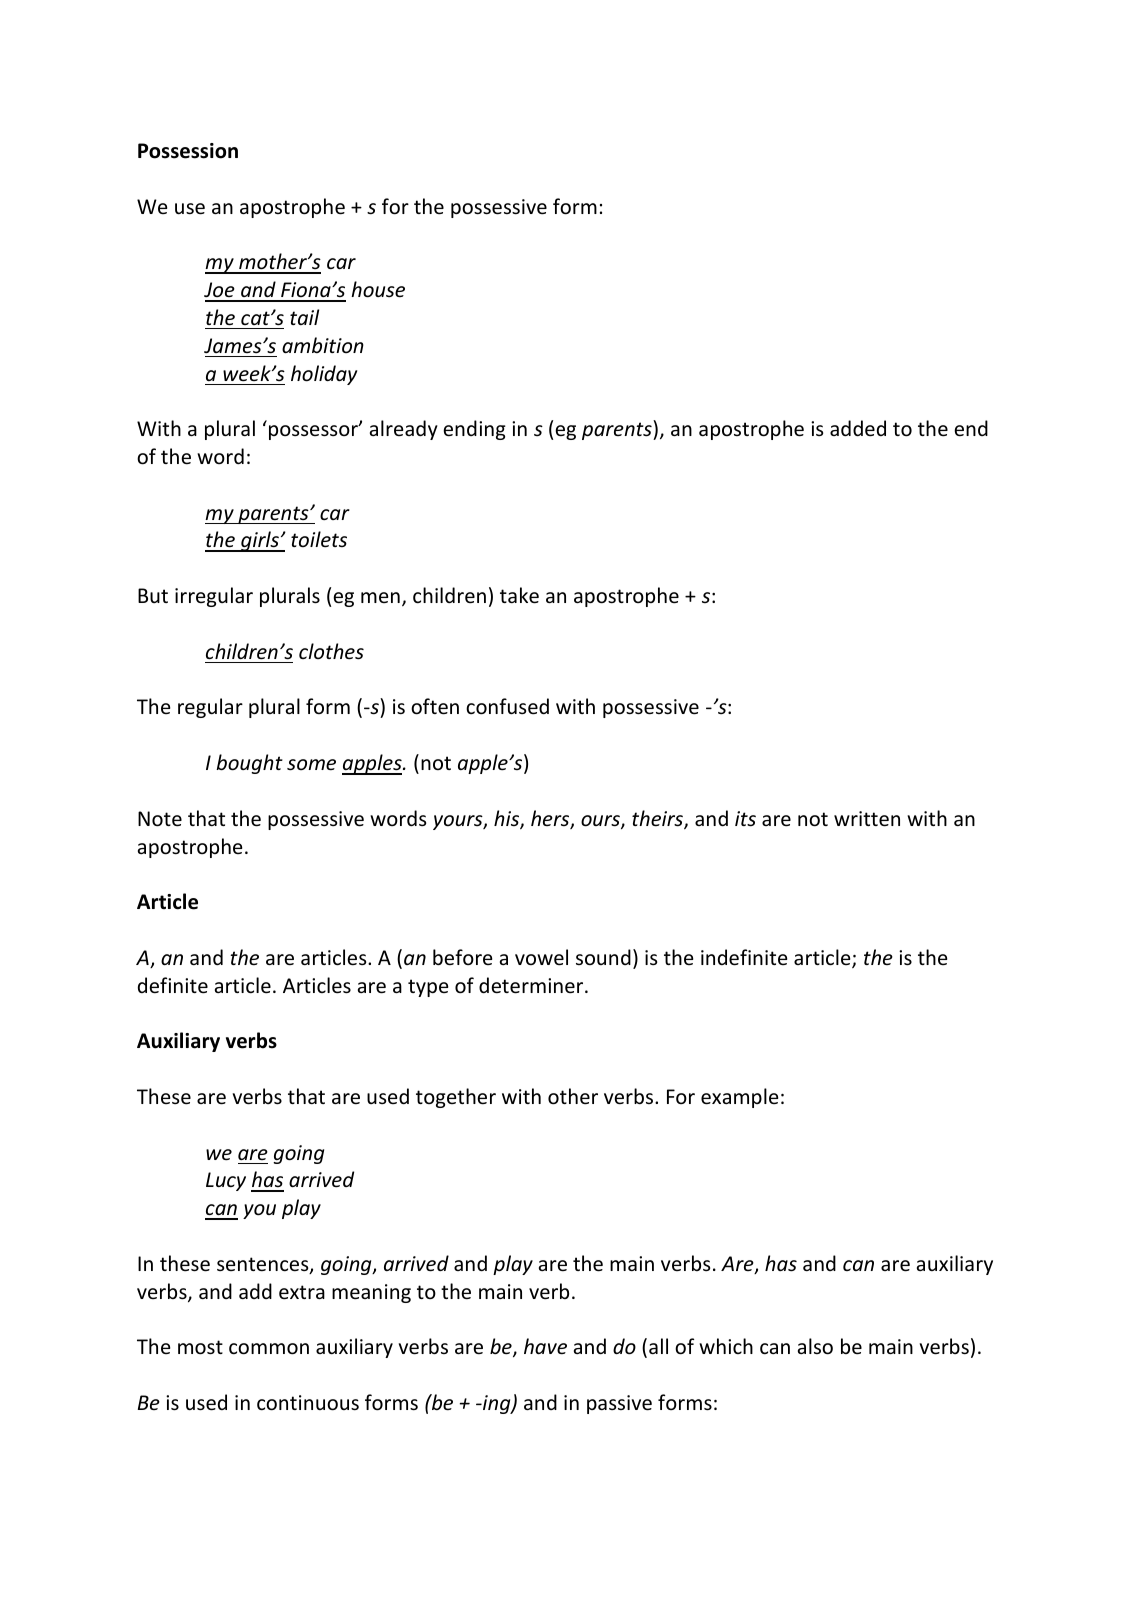 The height and width of the document is (1599, 1131). Describe the element at coordinates (745, 819) in the document. I see `its` at that location.
